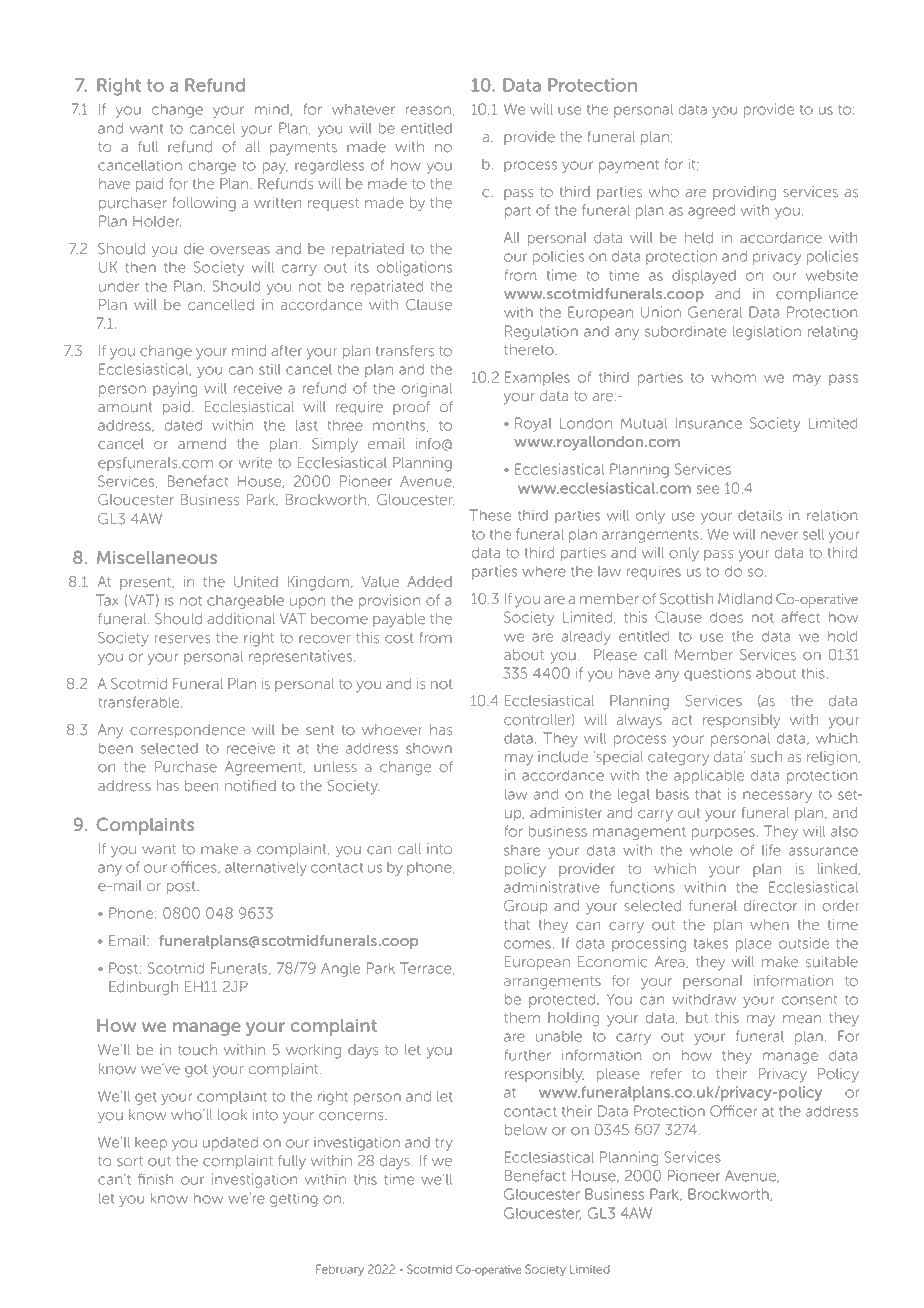 Image resolution: width=924 pixels, height=1308 pixels. I want to click on paying, so click(175, 389).
